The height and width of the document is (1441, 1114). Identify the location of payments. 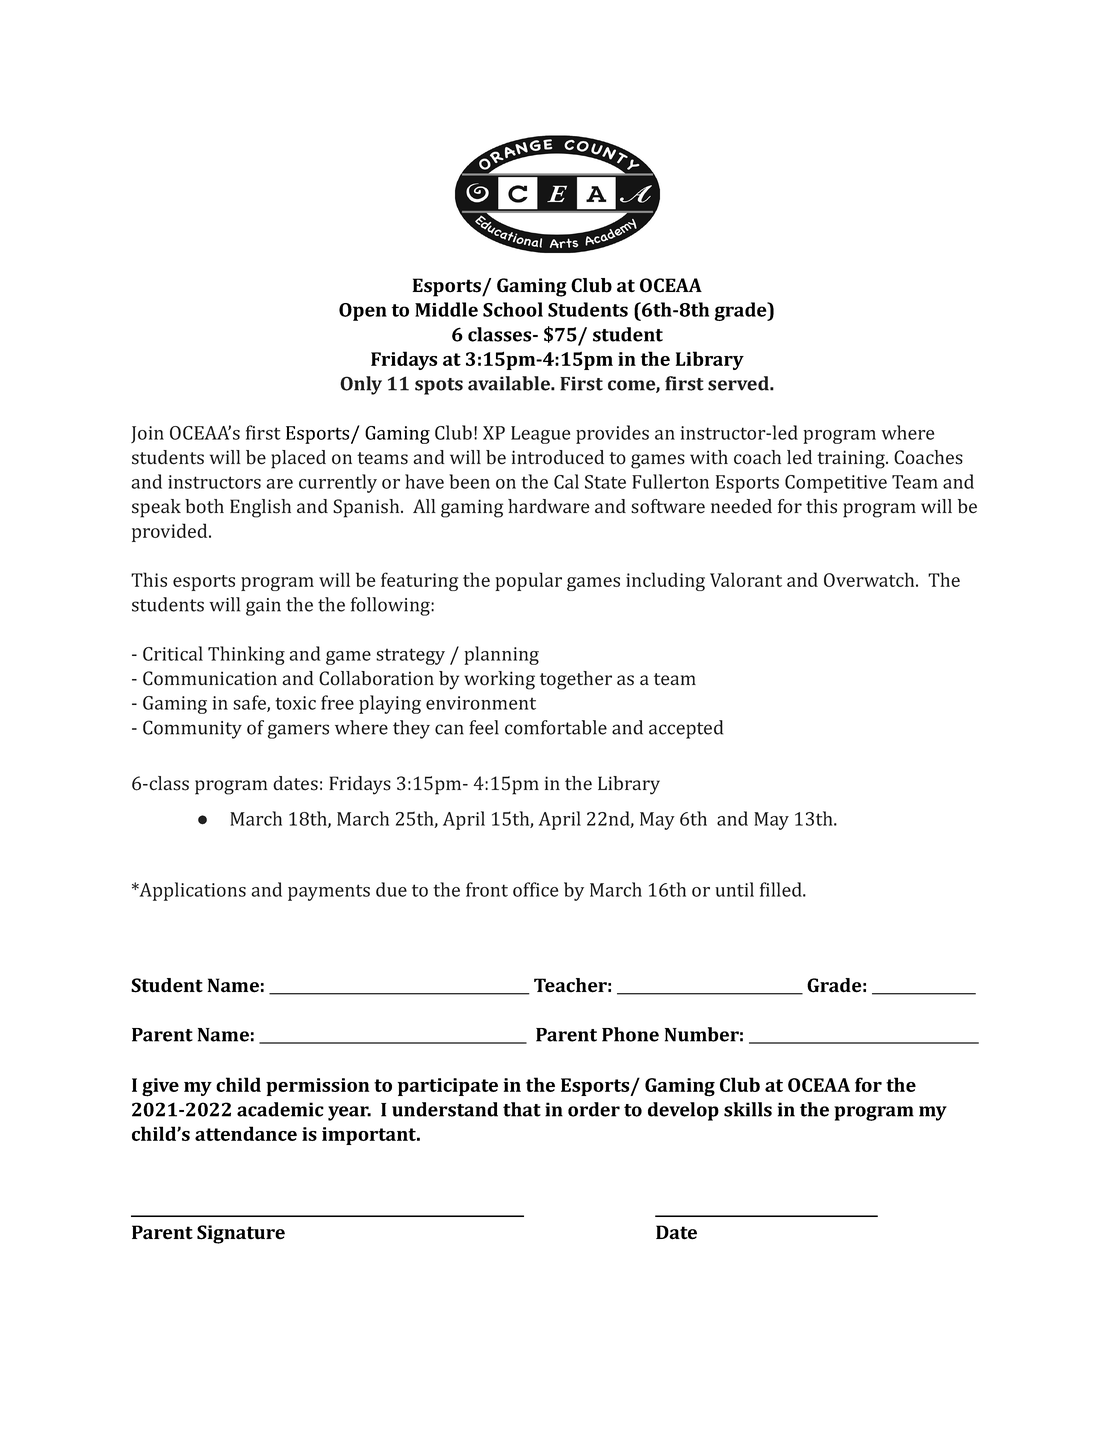
(329, 892).
